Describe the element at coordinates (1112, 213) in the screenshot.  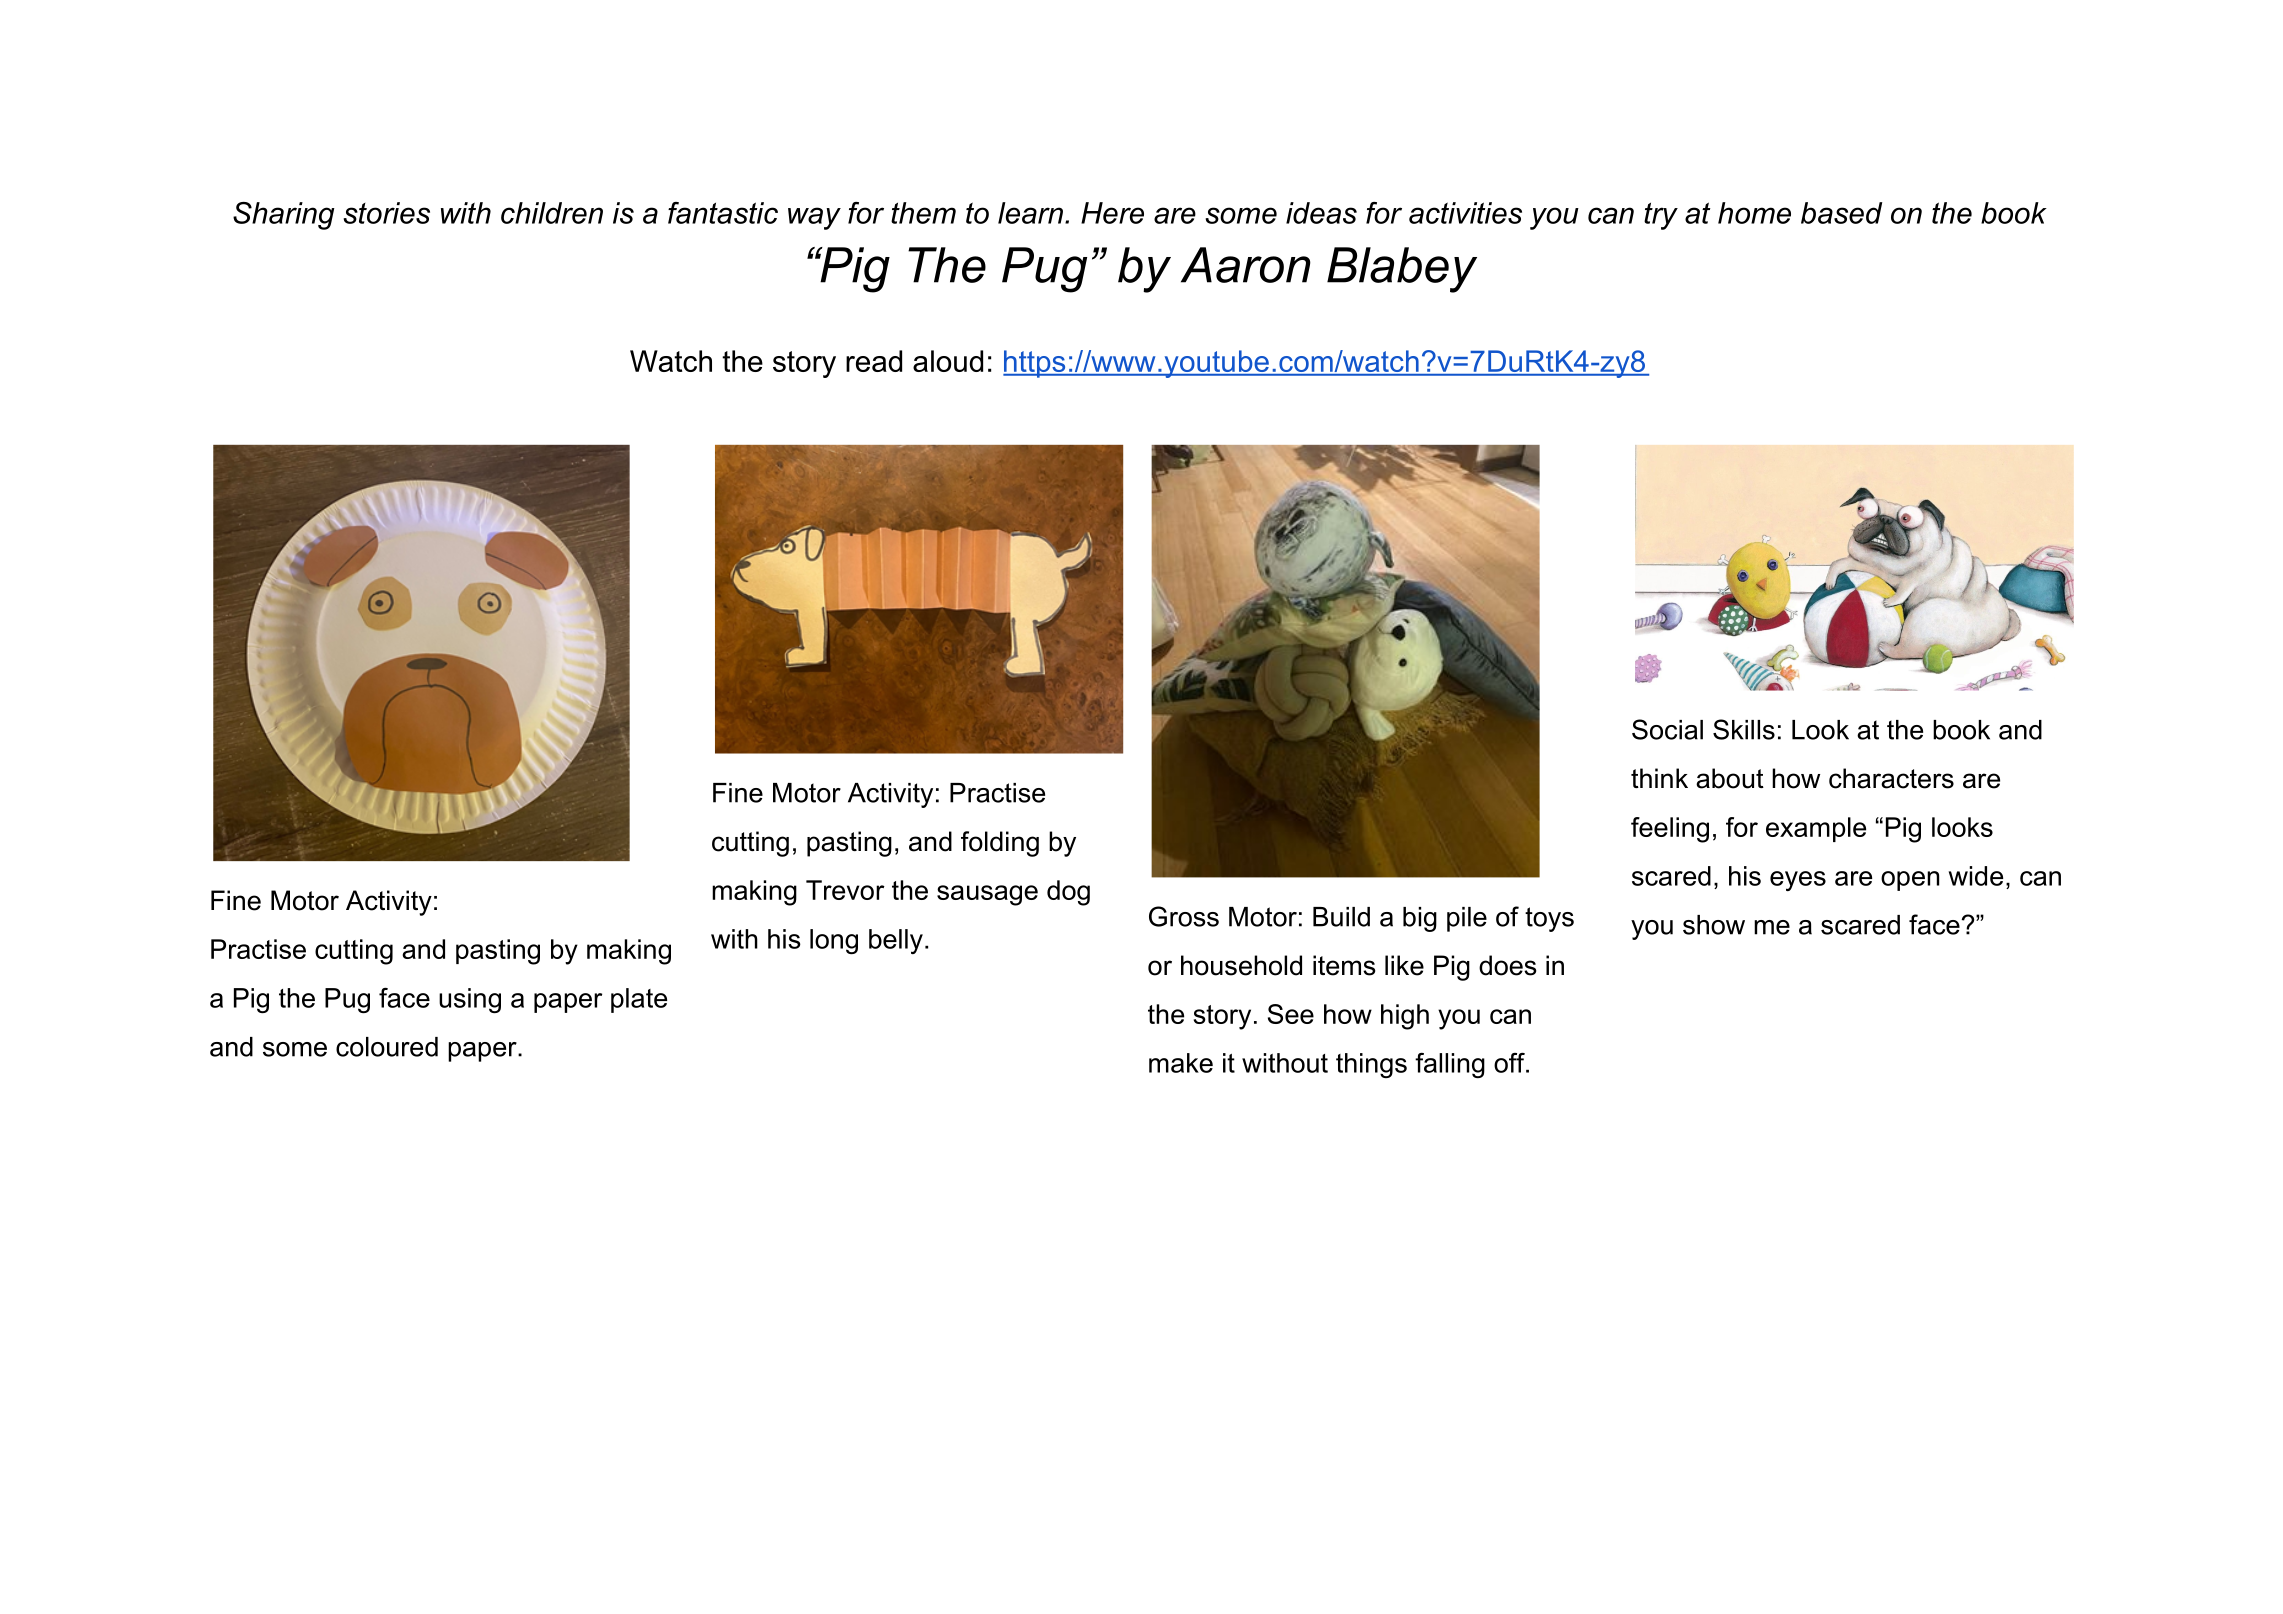
I see `Here` at that location.
